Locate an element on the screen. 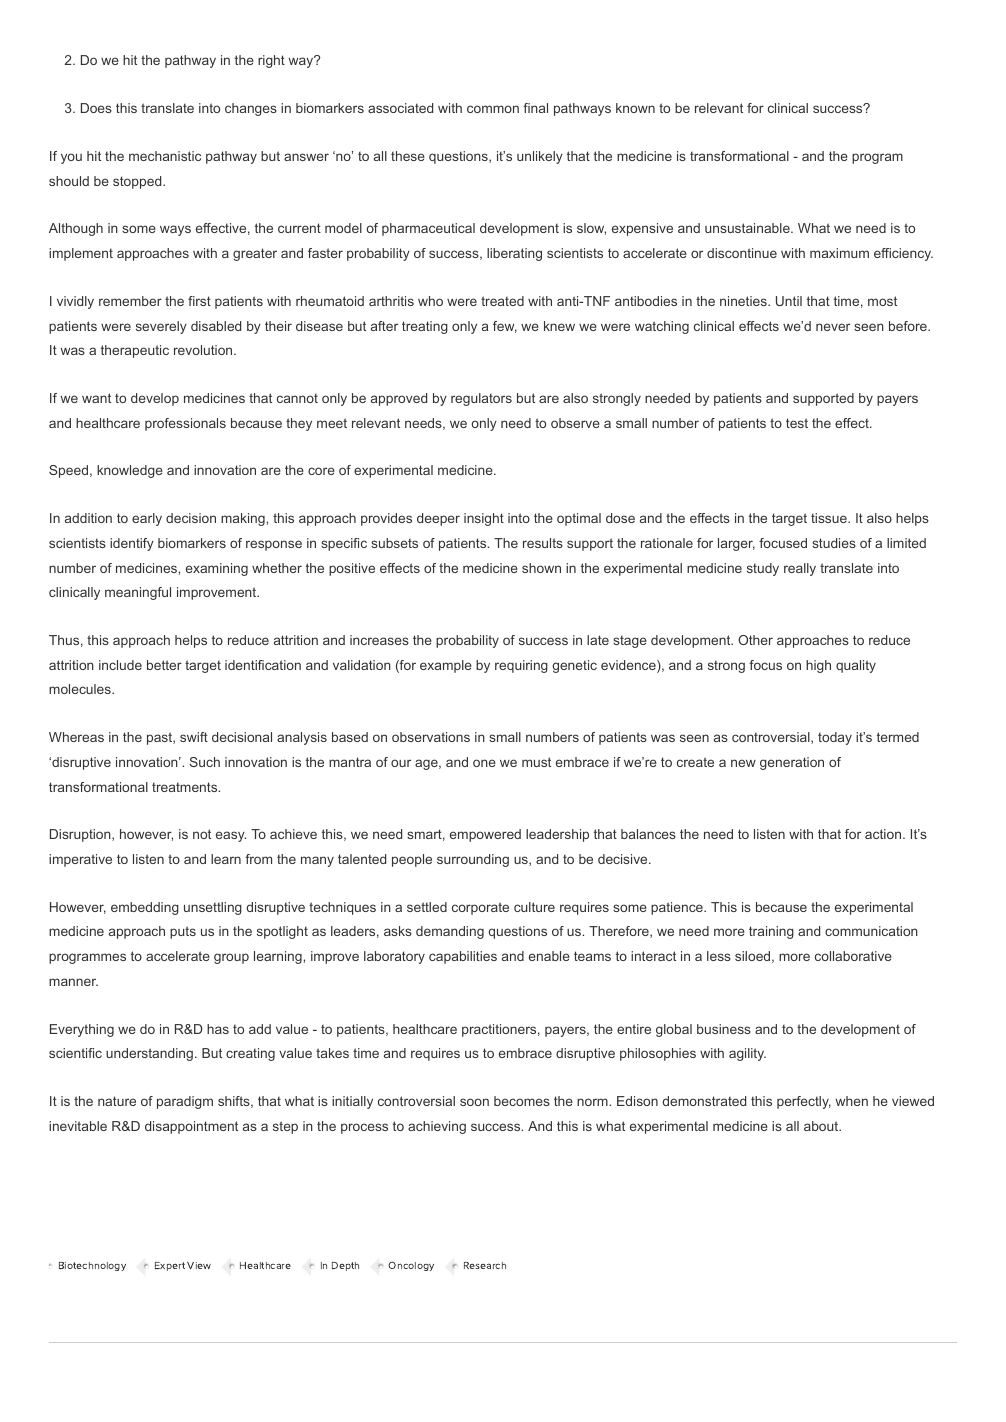 Image resolution: width=1006 pixels, height=1422 pixels. high is located at coordinates (818, 666).
